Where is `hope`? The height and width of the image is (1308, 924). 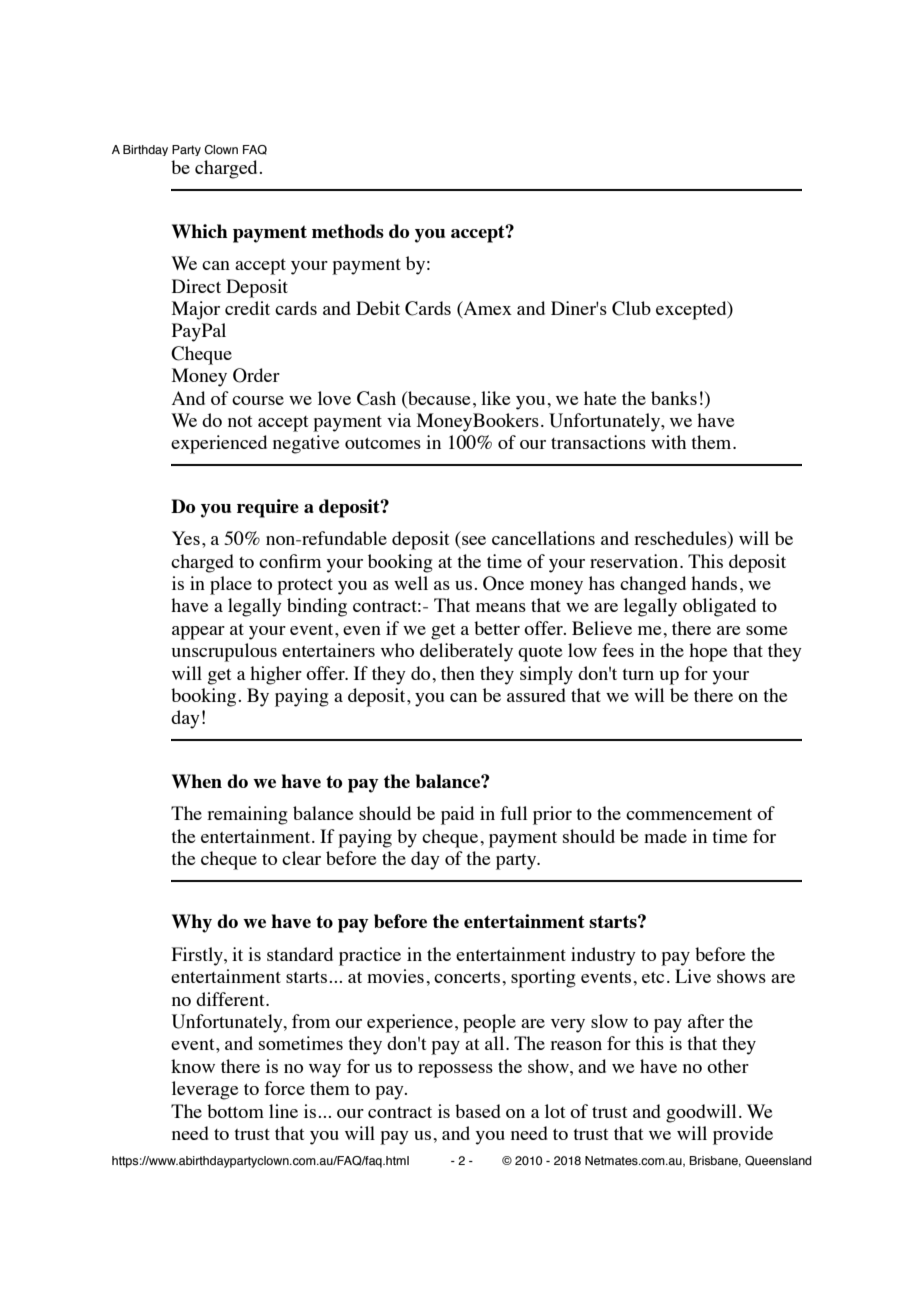 hope is located at coordinates (708, 652).
